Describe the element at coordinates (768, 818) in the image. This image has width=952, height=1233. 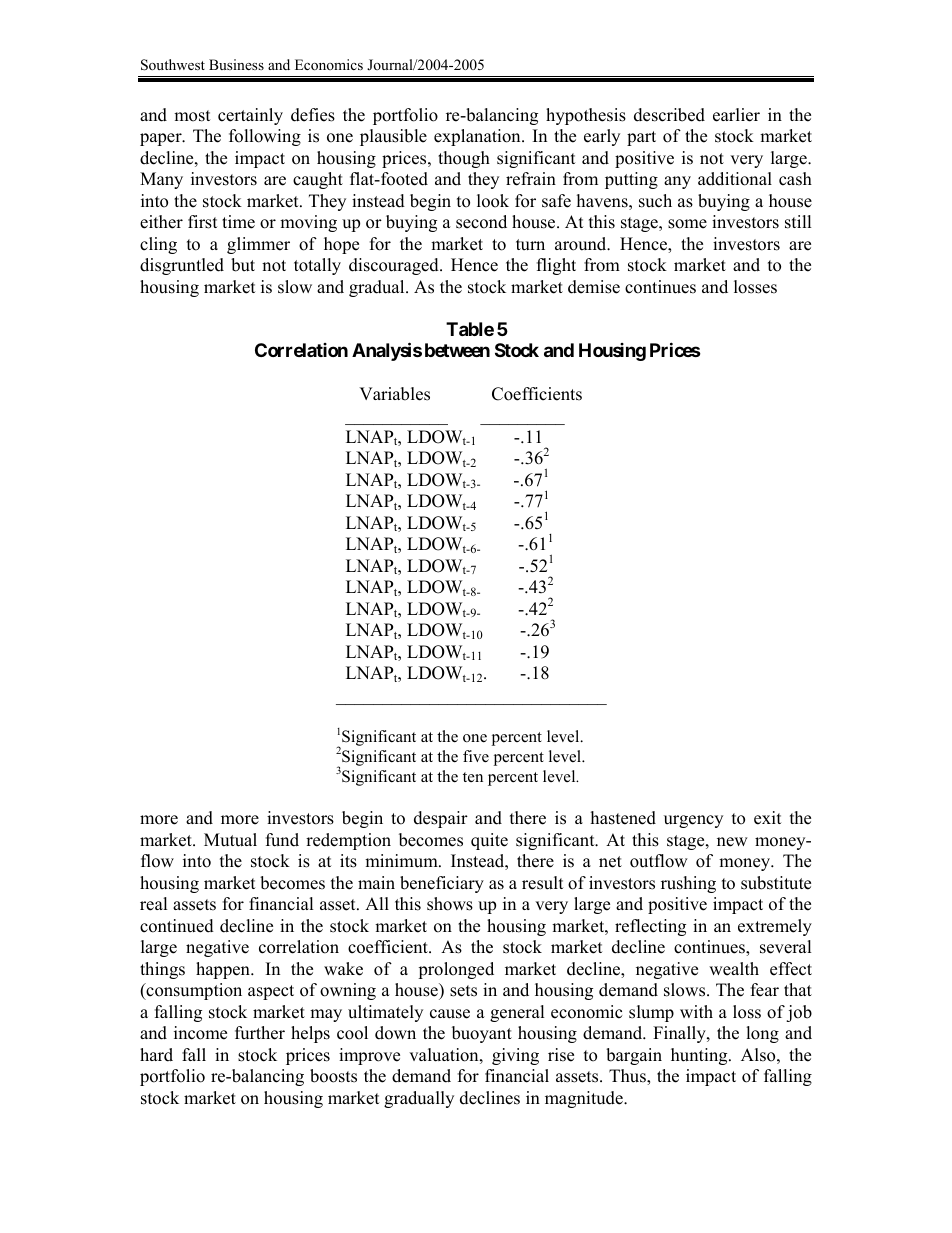
I see `exit` at that location.
